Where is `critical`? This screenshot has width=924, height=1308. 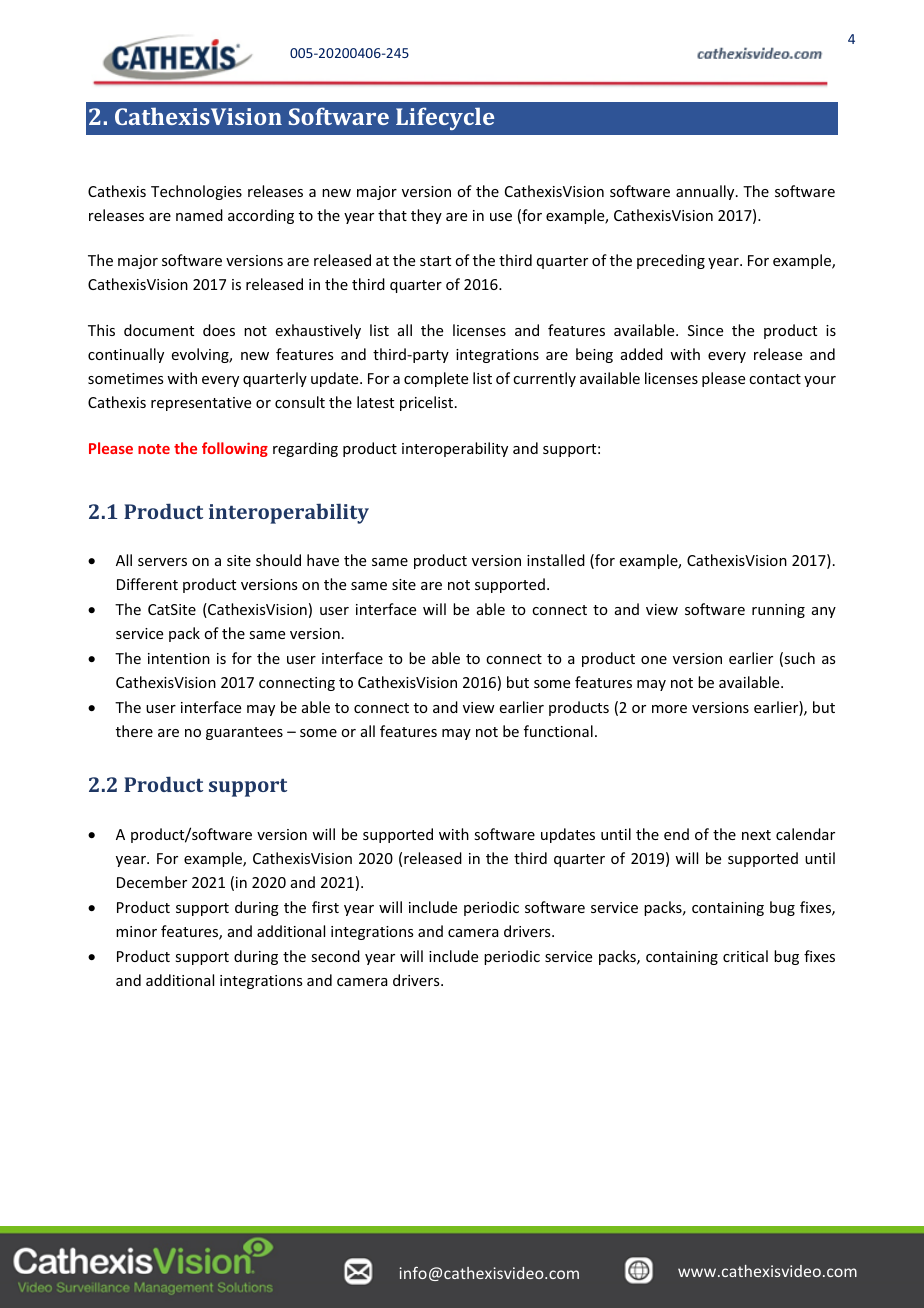
critical is located at coordinates (745, 956).
